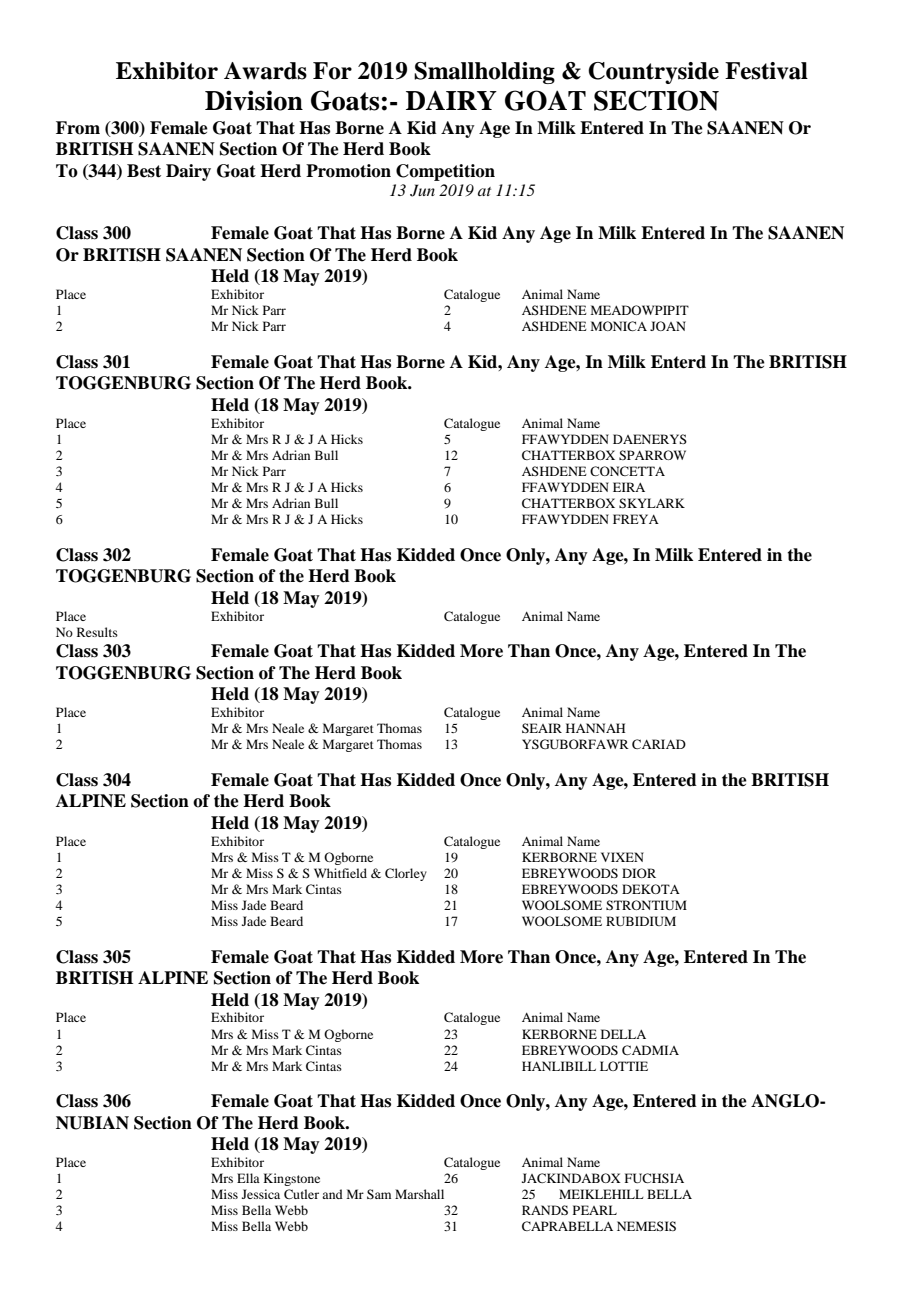 The width and height of the screenshot is (924, 1308). Describe the element at coordinates (419, 1194) in the screenshot. I see `Marshall` at that location.
